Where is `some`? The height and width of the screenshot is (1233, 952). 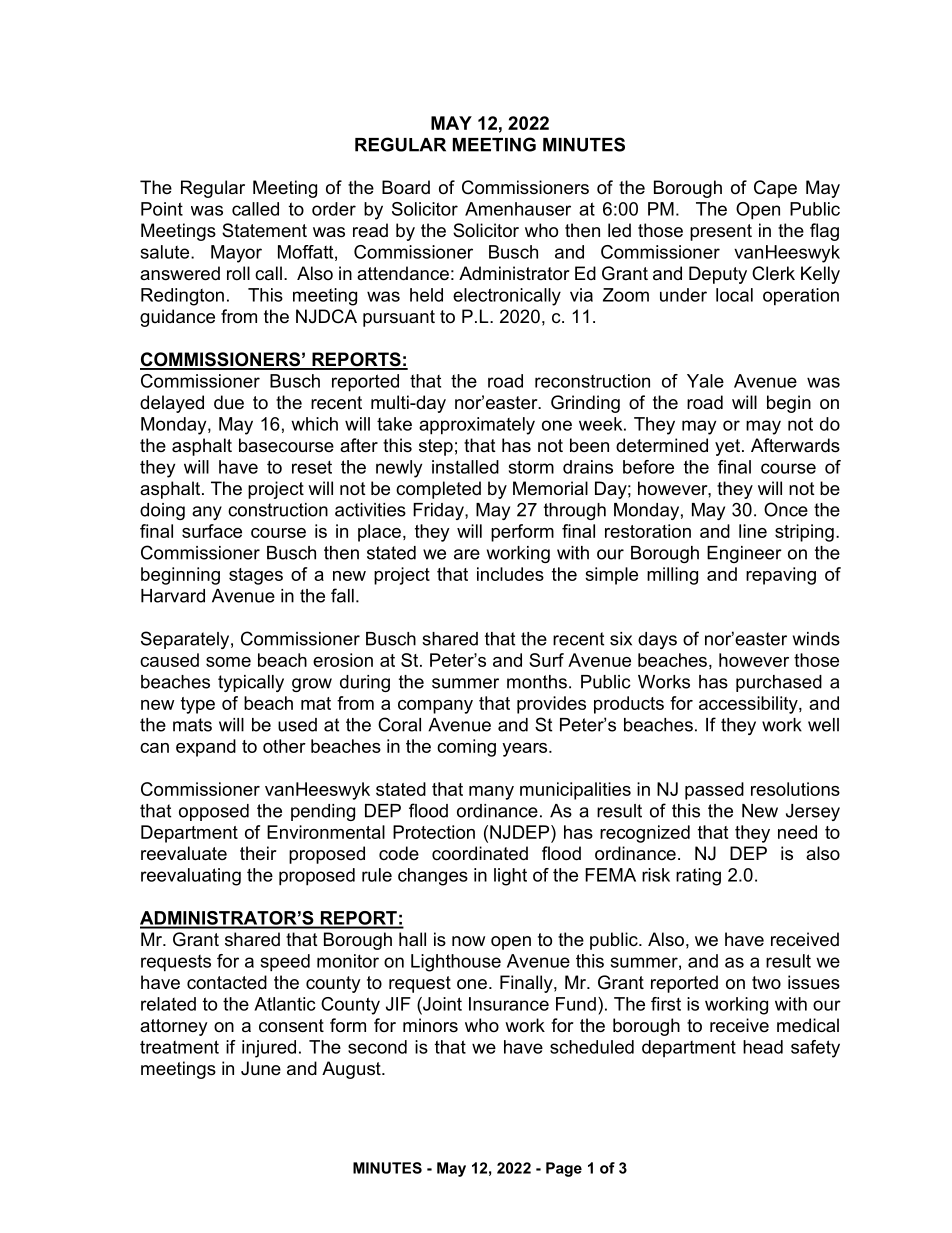 some is located at coordinates (228, 662).
